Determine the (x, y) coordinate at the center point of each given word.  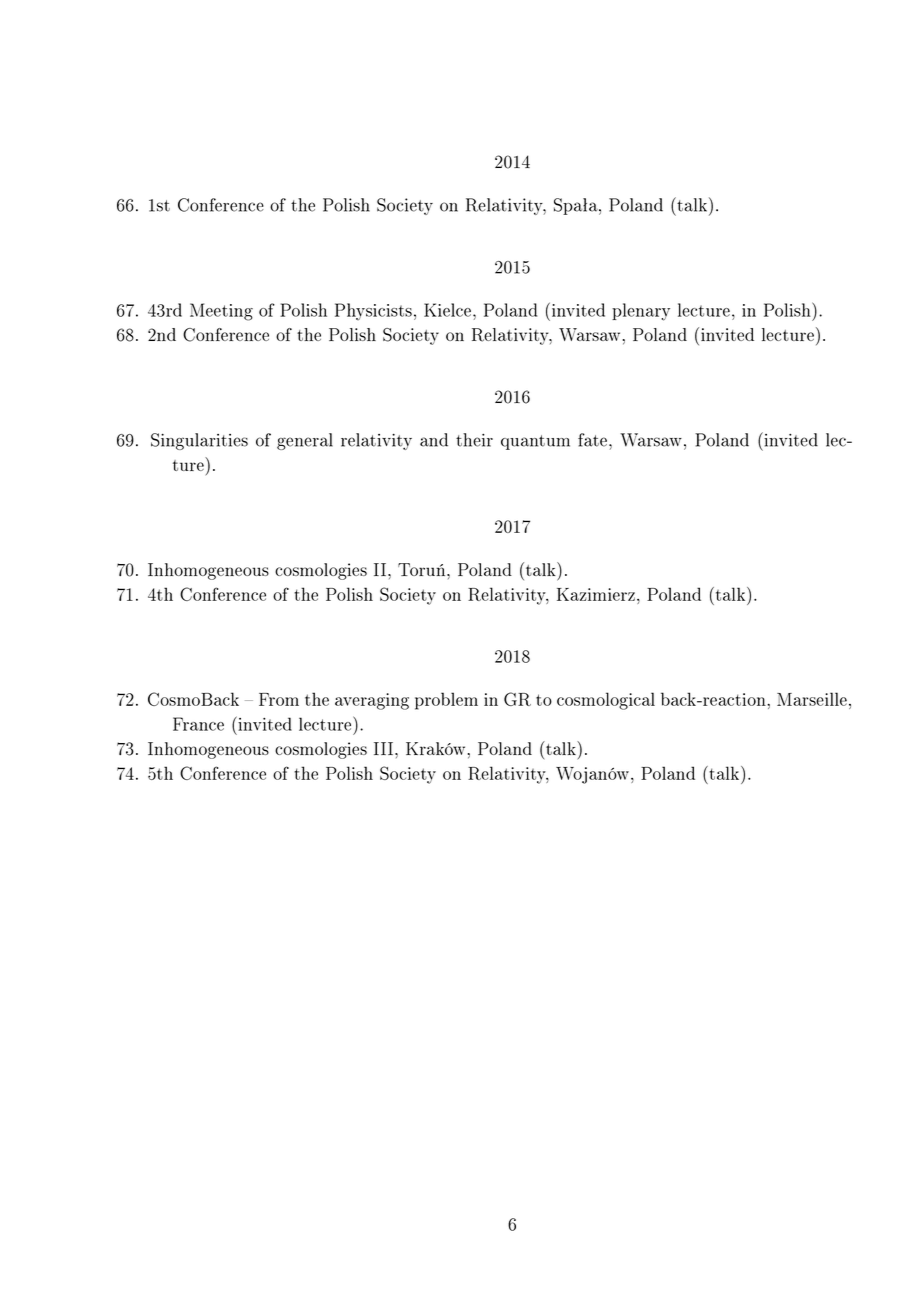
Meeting (221, 312)
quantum (535, 442)
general (305, 441)
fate (594, 440)
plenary (641, 312)
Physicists (373, 312)
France (198, 724)
